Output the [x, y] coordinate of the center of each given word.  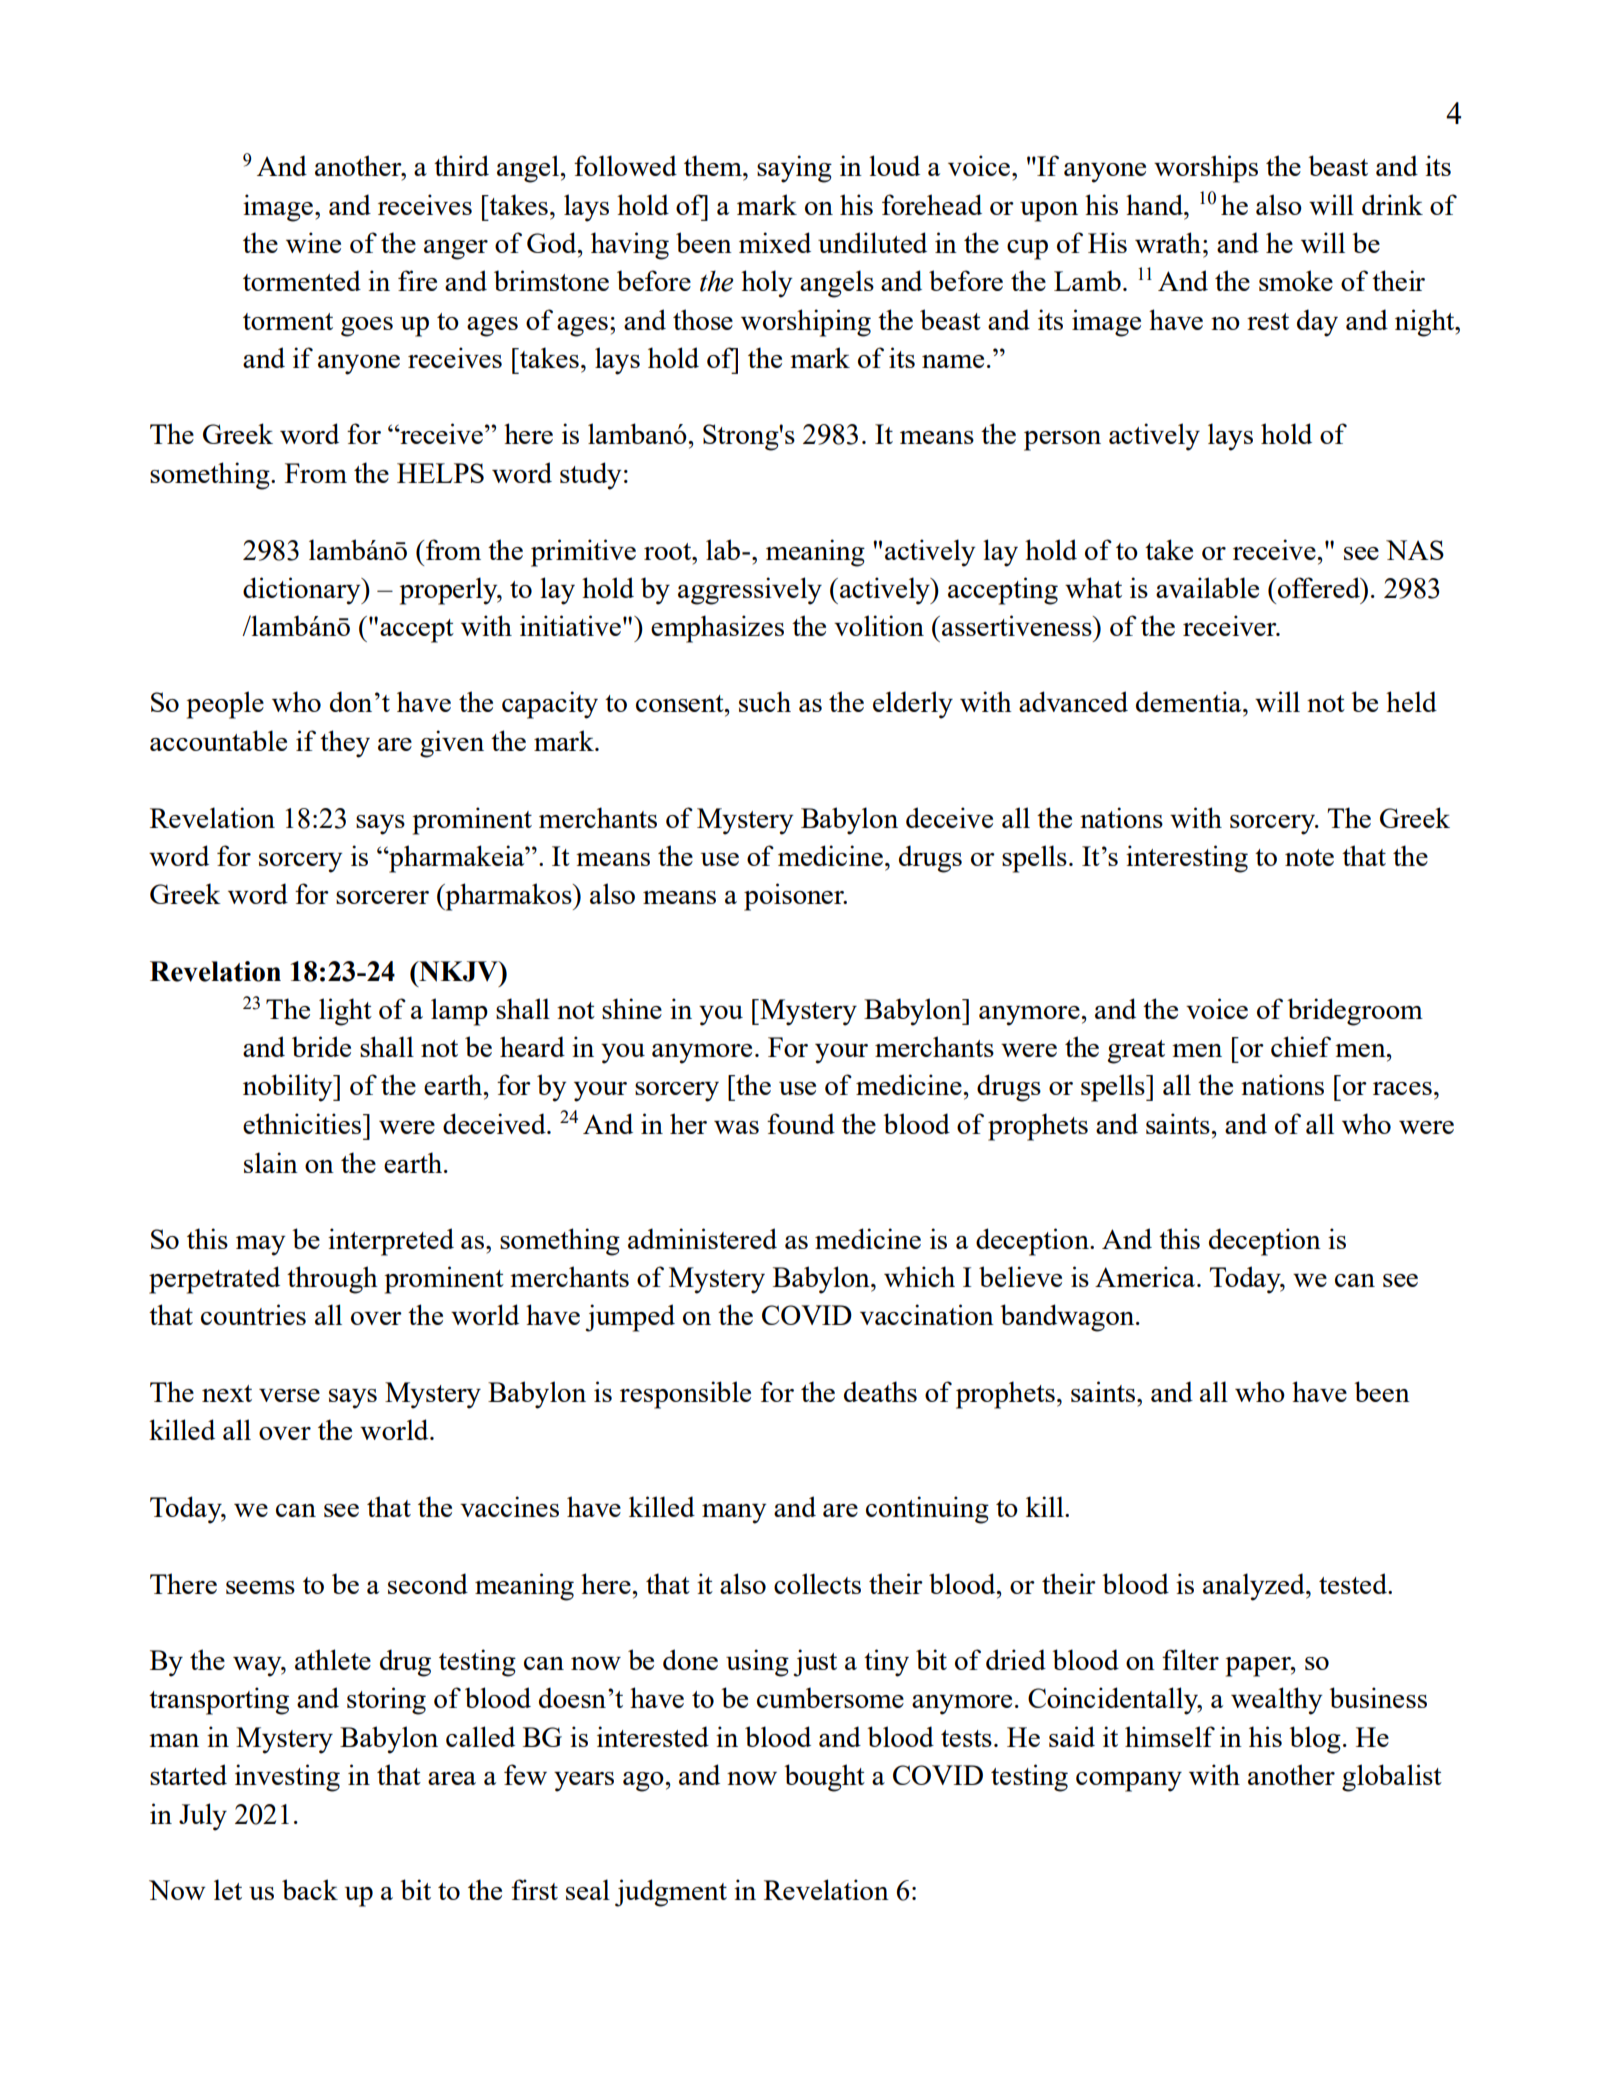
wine [313, 242]
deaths [880, 1391]
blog [1315, 1740]
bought [824, 1778]
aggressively [750, 591]
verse [289, 1395]
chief [1301, 1046]
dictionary [303, 591]
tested [1354, 1583]
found [801, 1123]
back [310, 1889]
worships [1206, 169]
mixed [775, 242]
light [345, 1012]
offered [1320, 587]
